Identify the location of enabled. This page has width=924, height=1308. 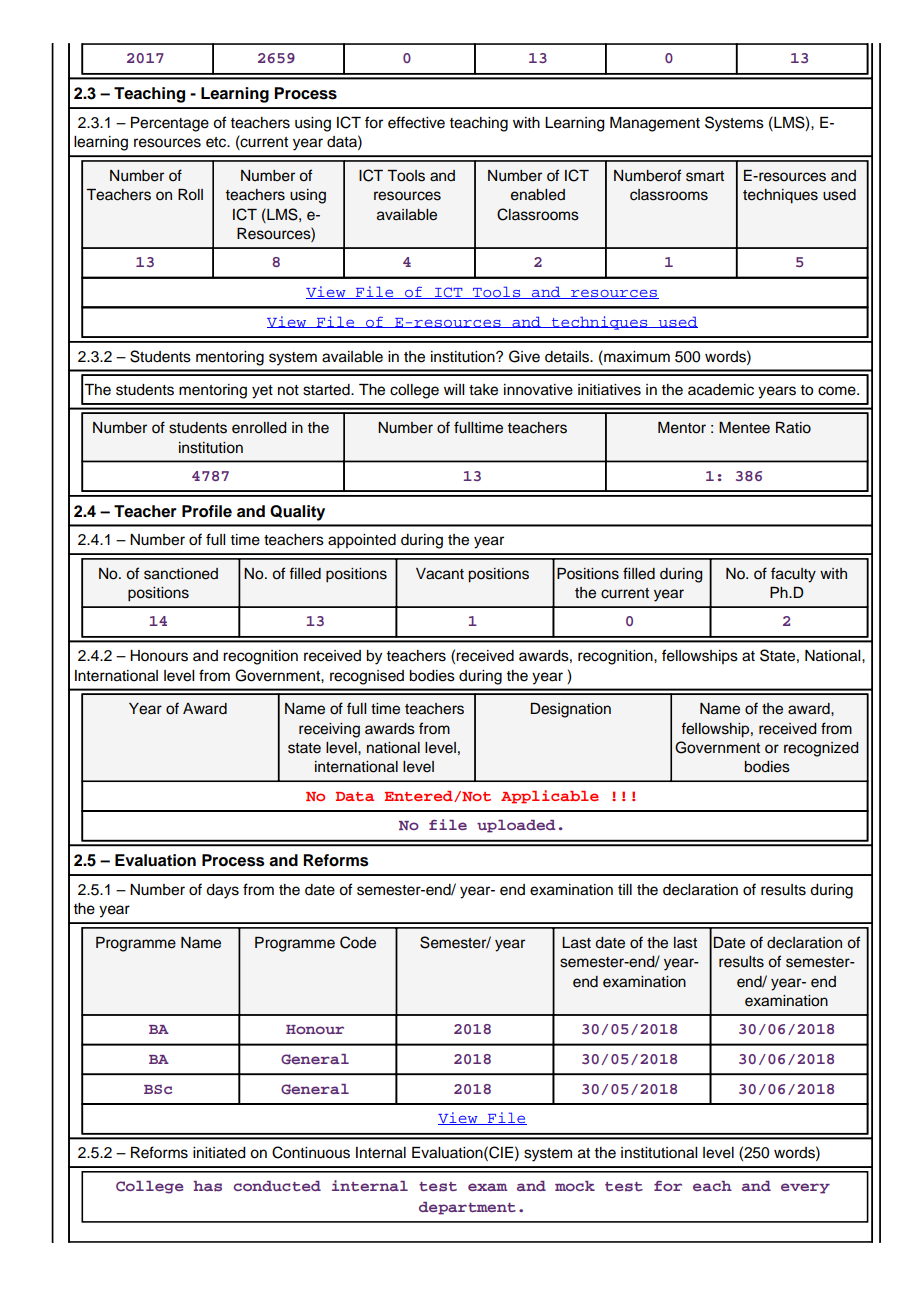
(538, 195).
